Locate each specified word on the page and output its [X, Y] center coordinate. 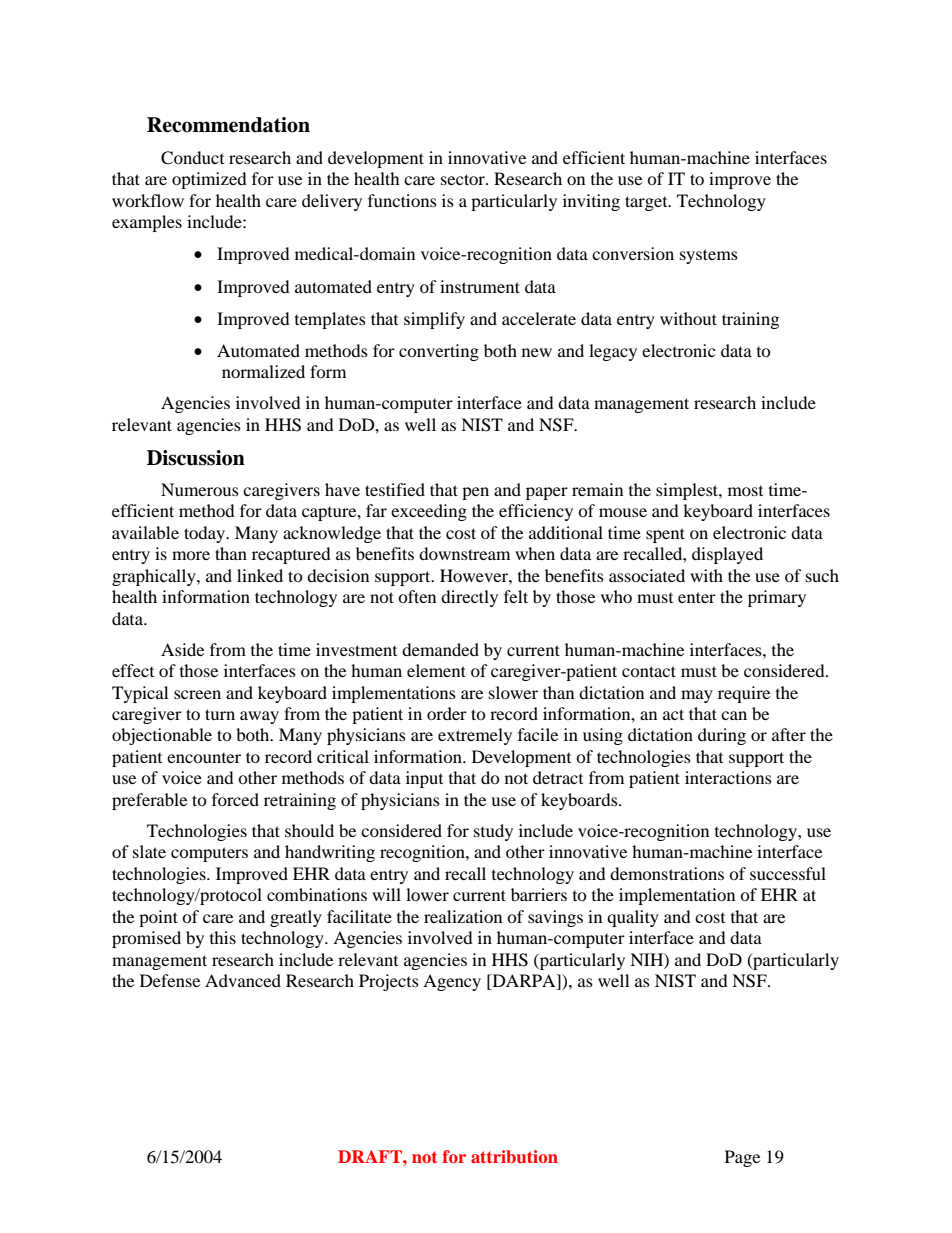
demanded [440, 649]
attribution [514, 1156]
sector [464, 179]
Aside [182, 649]
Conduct [192, 158]
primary [777, 598]
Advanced [243, 980]
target [647, 203]
